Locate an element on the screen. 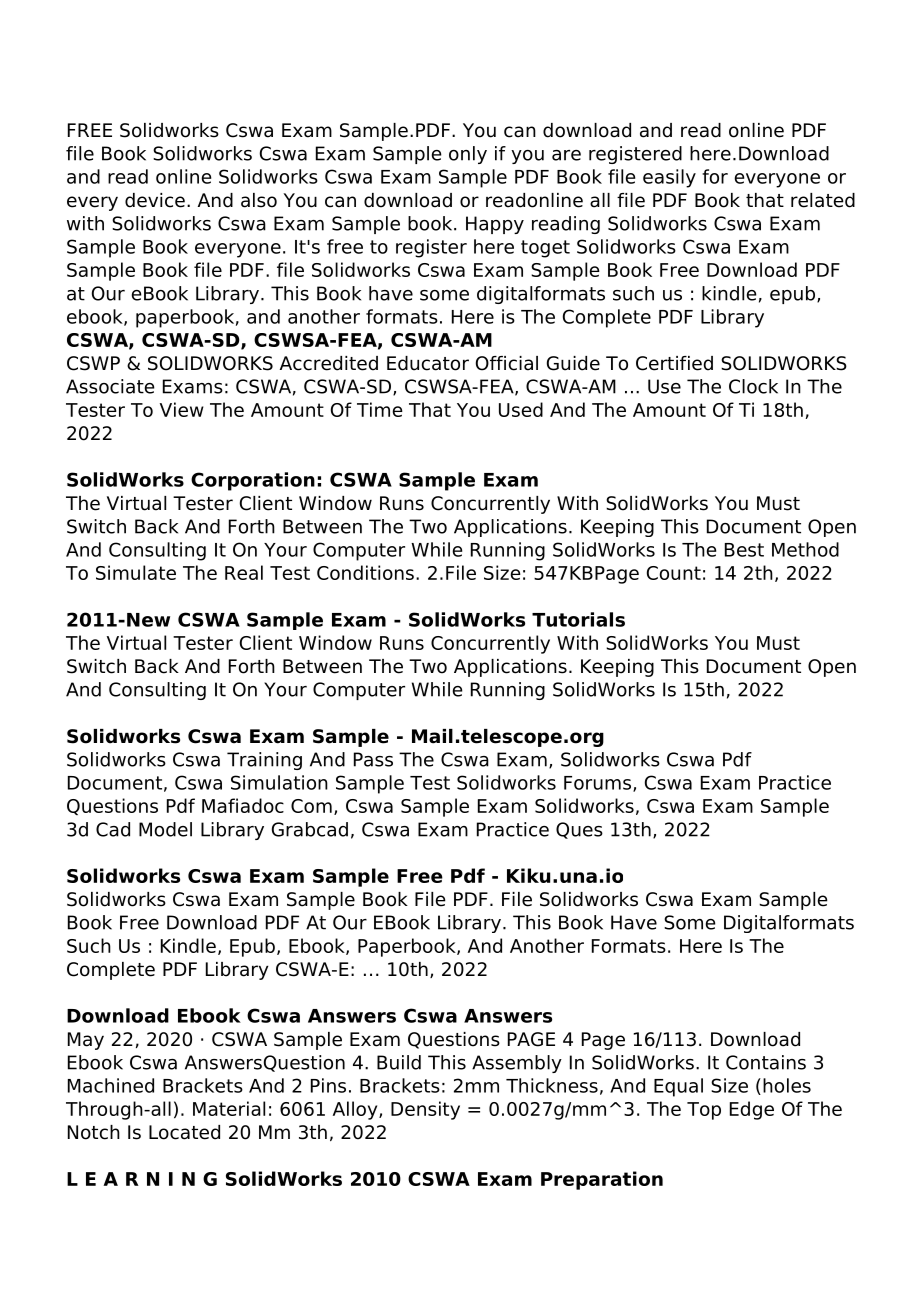 Image resolution: width=924 pixels, height=1308 pixels. Count is located at coordinates (674, 573).
